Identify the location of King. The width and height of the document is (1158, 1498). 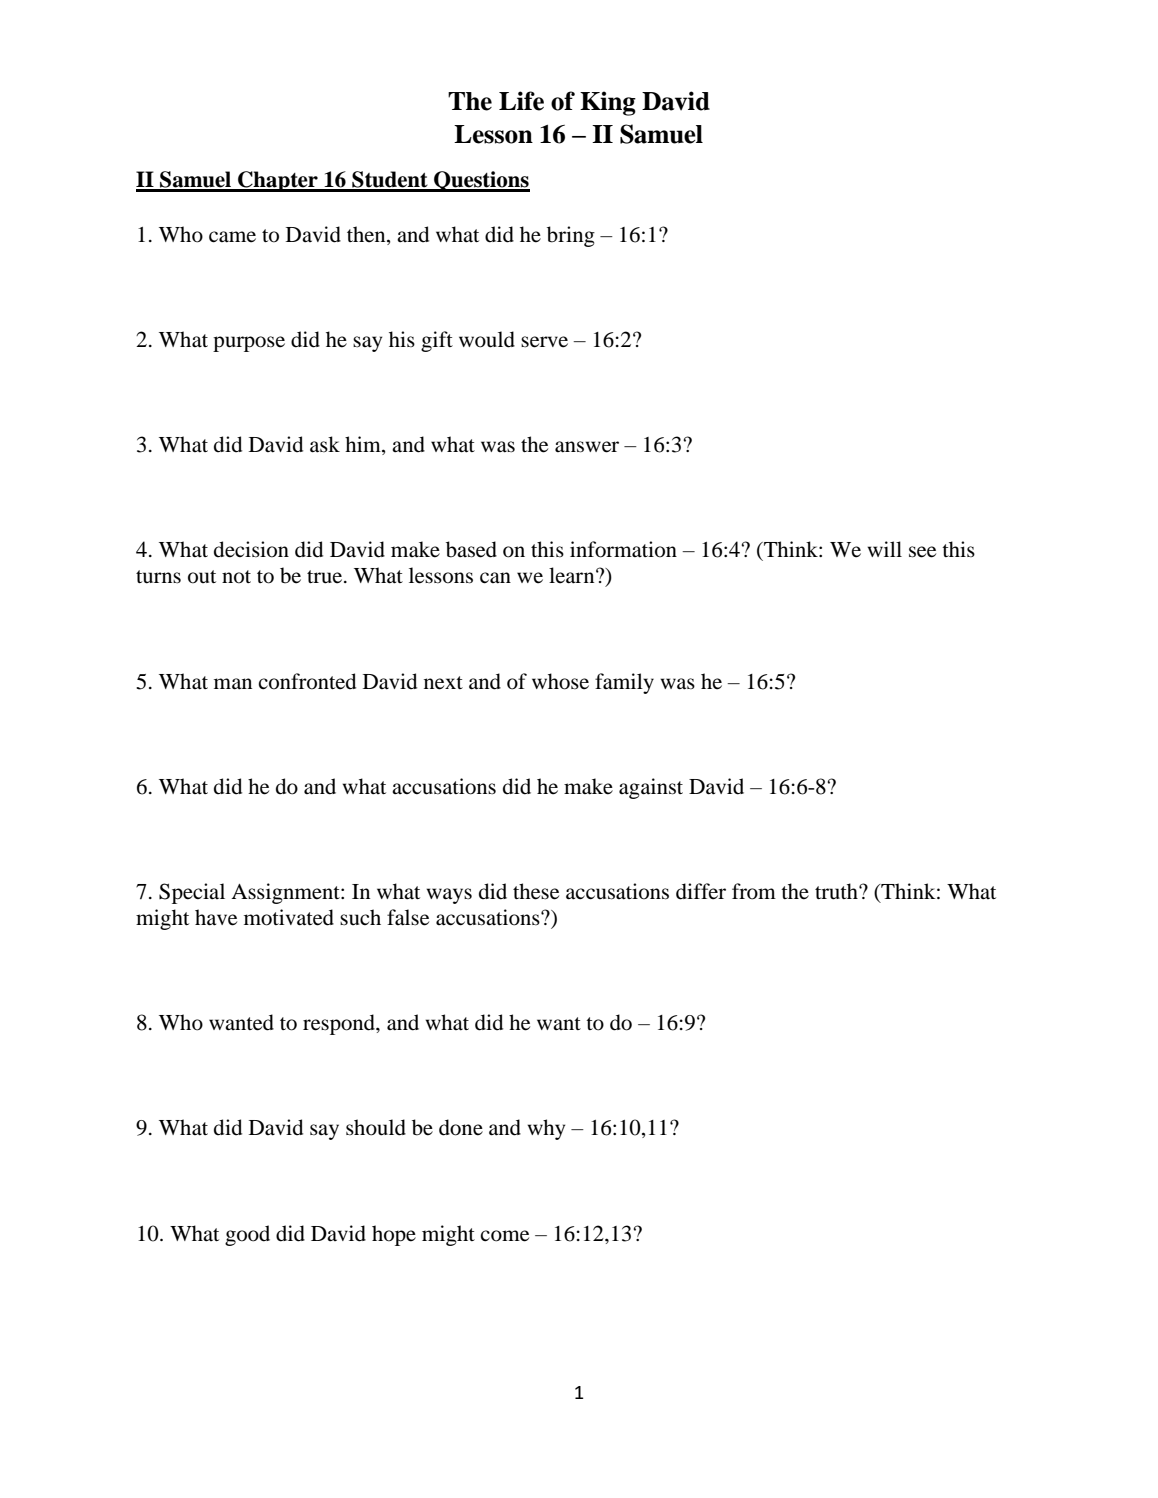
(608, 103).
